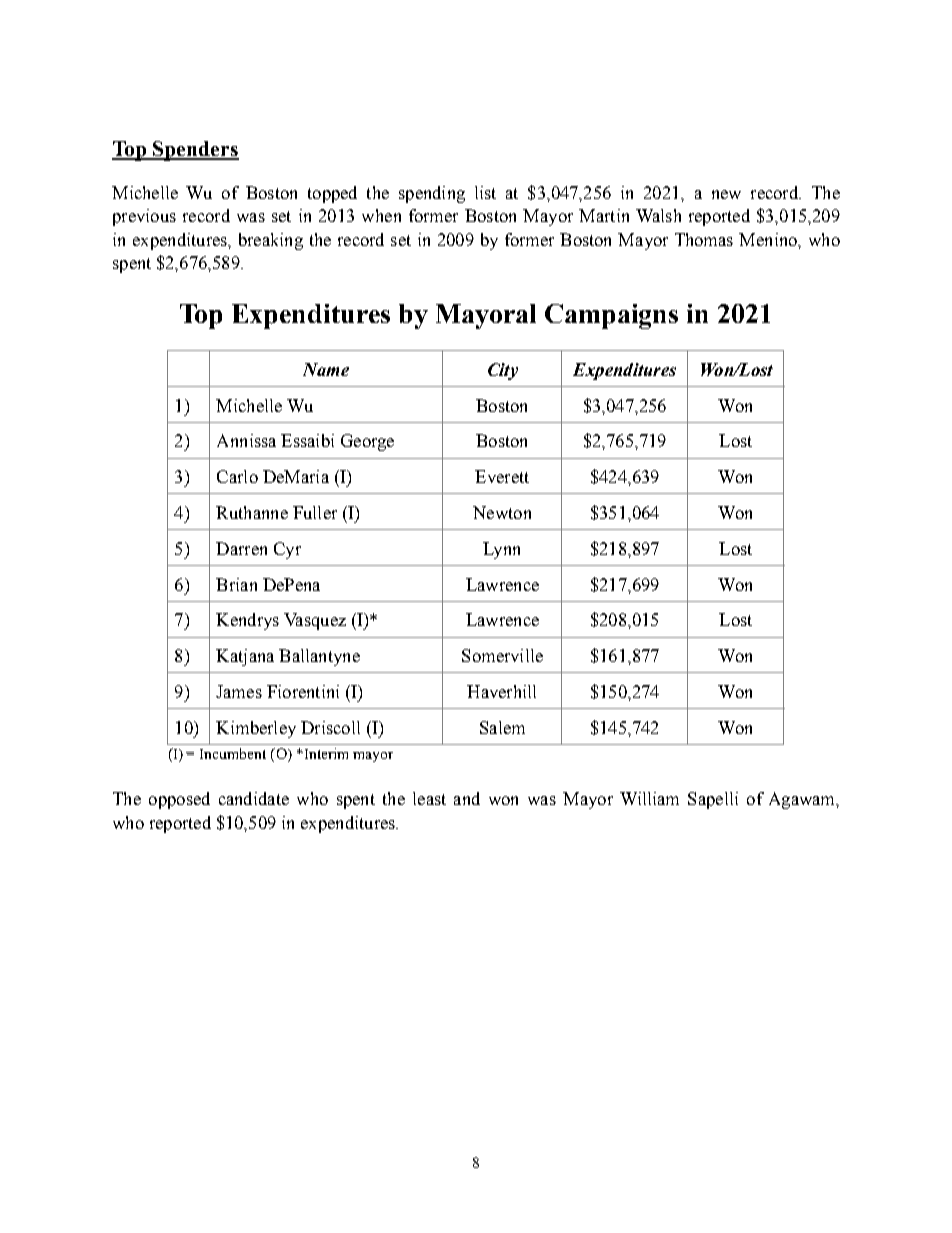 This document has height=1233, width=952. Describe the element at coordinates (502, 512) in the document. I see `Newton` at that location.
